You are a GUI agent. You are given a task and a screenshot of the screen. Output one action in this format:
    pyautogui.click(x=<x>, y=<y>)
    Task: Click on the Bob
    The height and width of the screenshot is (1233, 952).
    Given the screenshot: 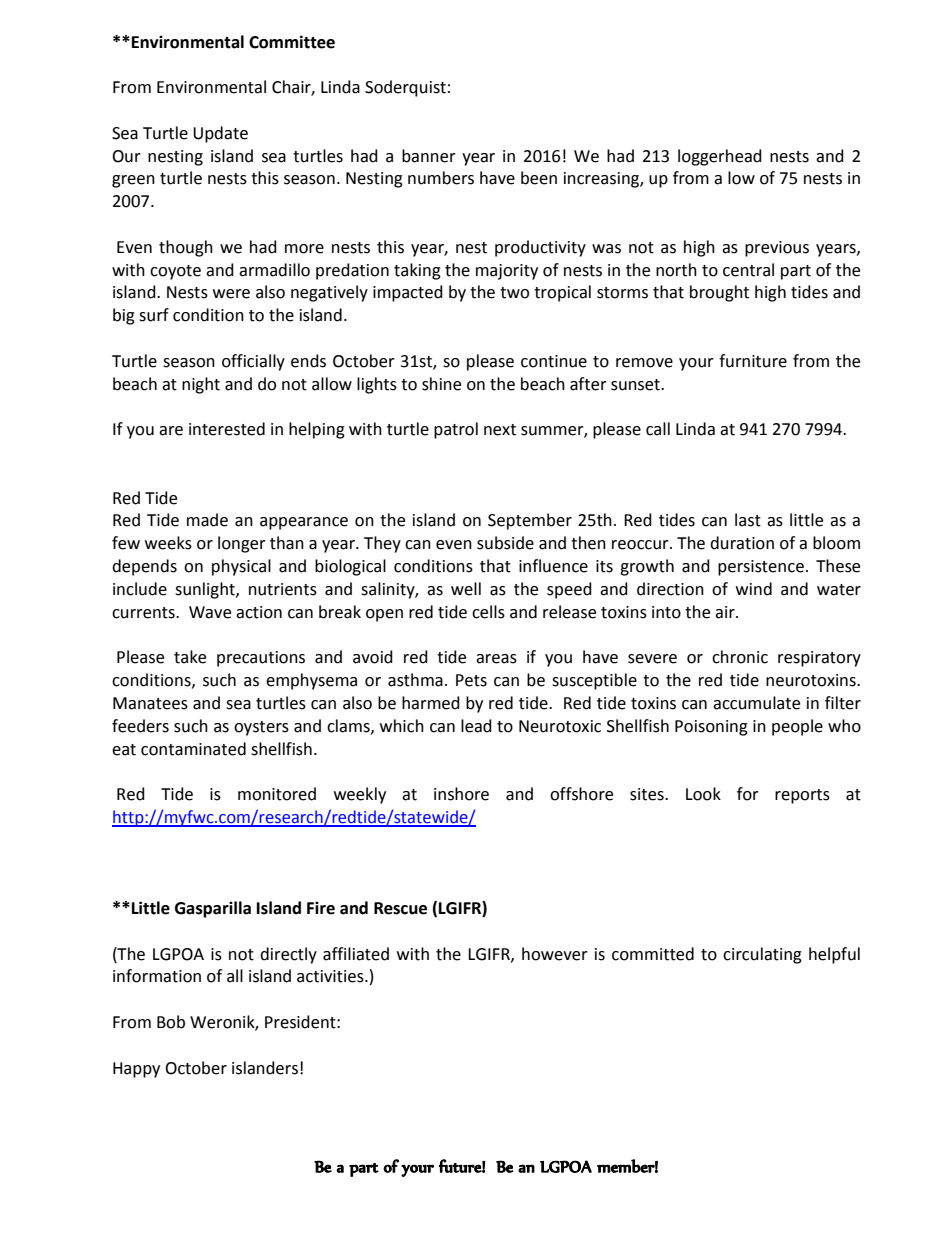 What is the action you would take?
    pyautogui.click(x=171, y=1022)
